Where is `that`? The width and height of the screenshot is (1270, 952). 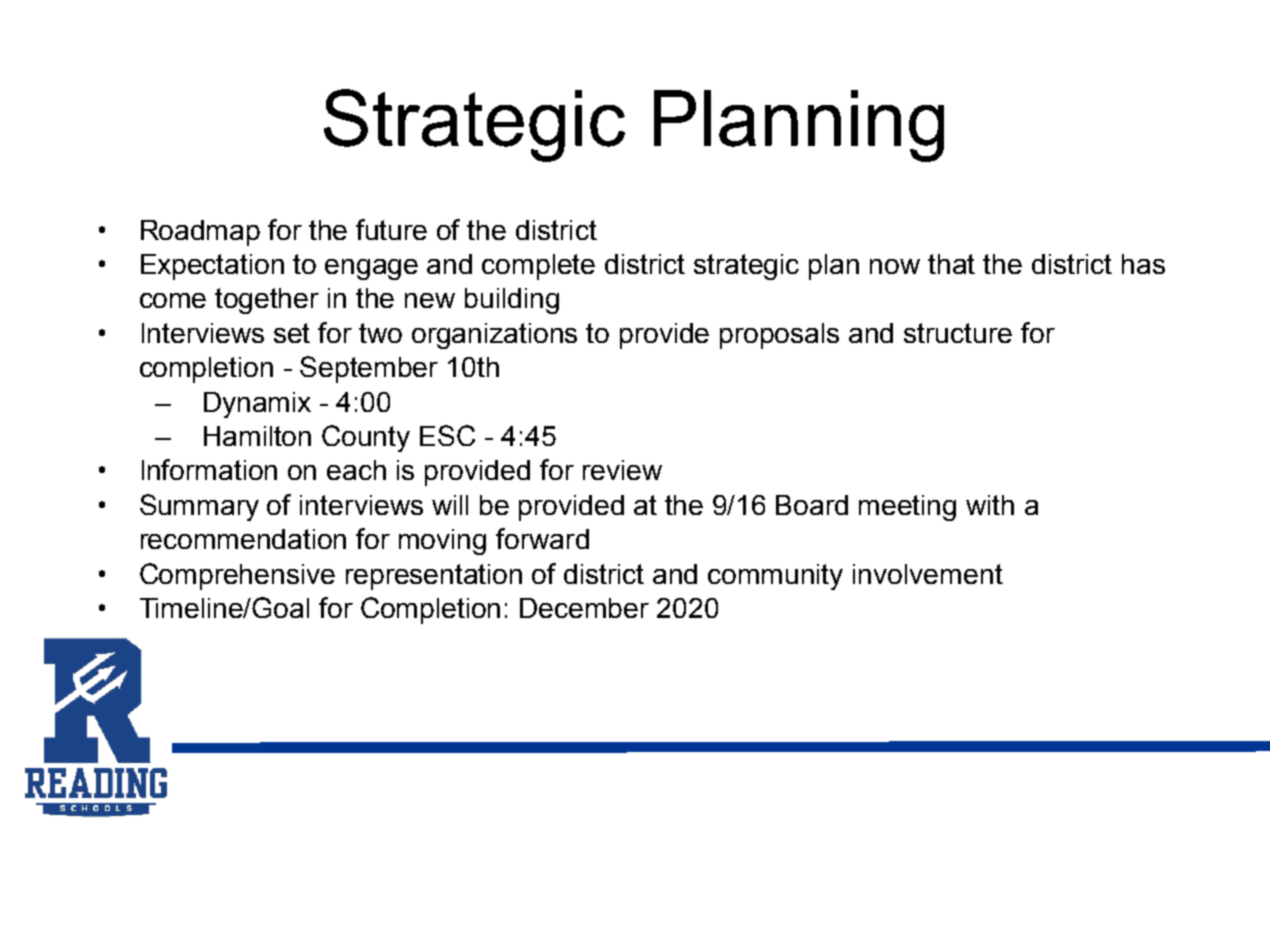
that is located at coordinates (951, 264).
